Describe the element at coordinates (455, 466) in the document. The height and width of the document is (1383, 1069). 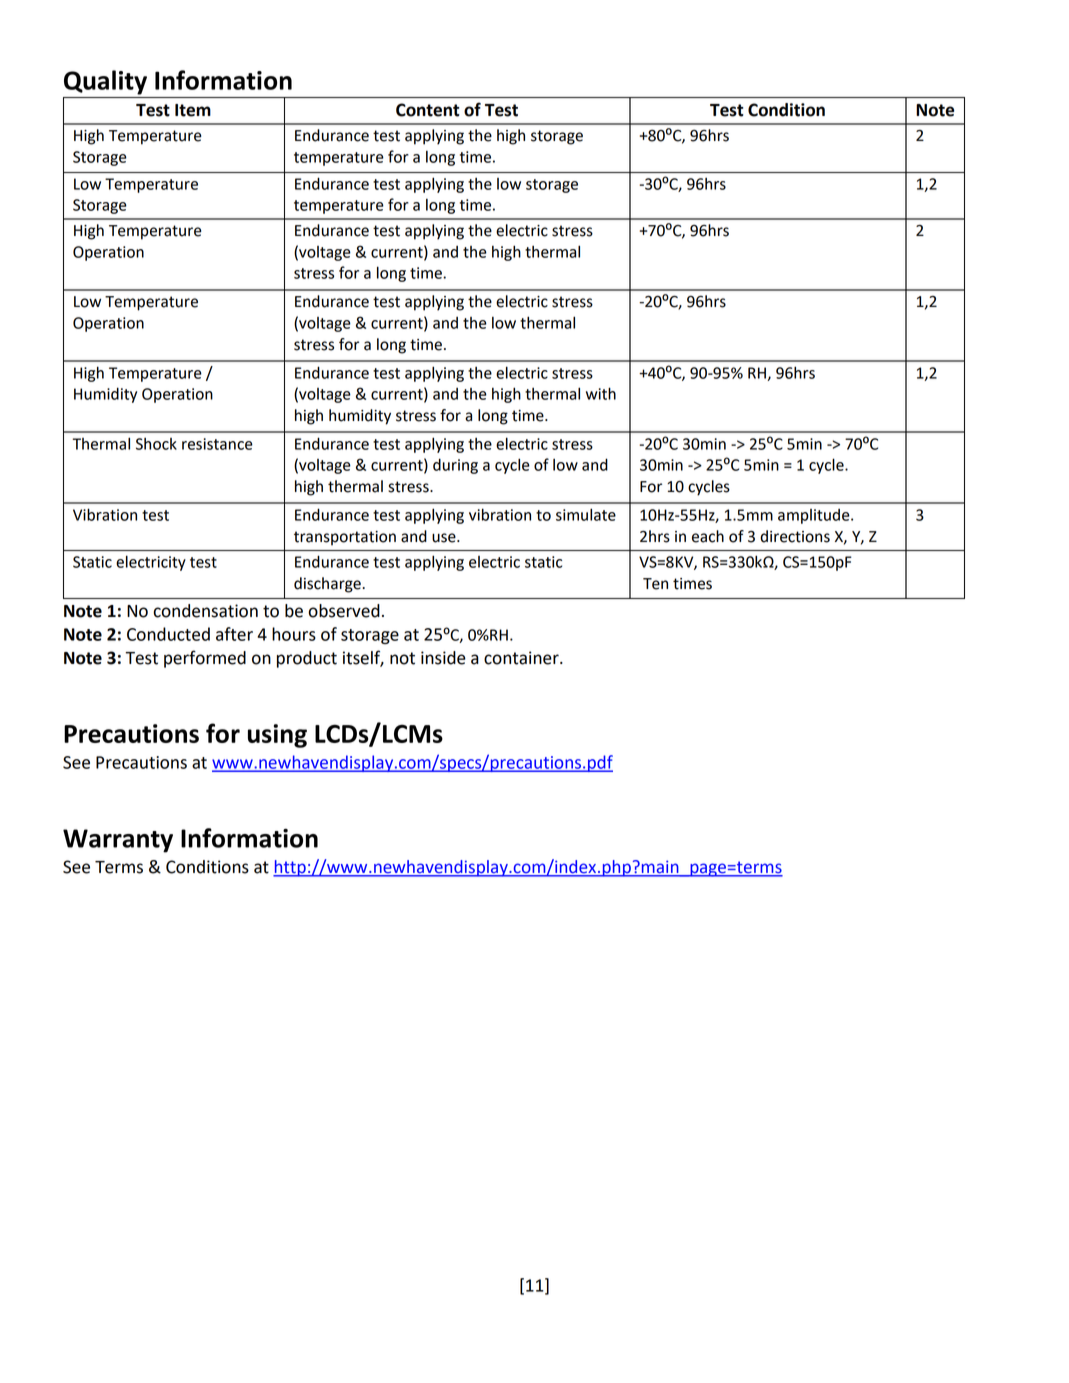
I see `during` at that location.
